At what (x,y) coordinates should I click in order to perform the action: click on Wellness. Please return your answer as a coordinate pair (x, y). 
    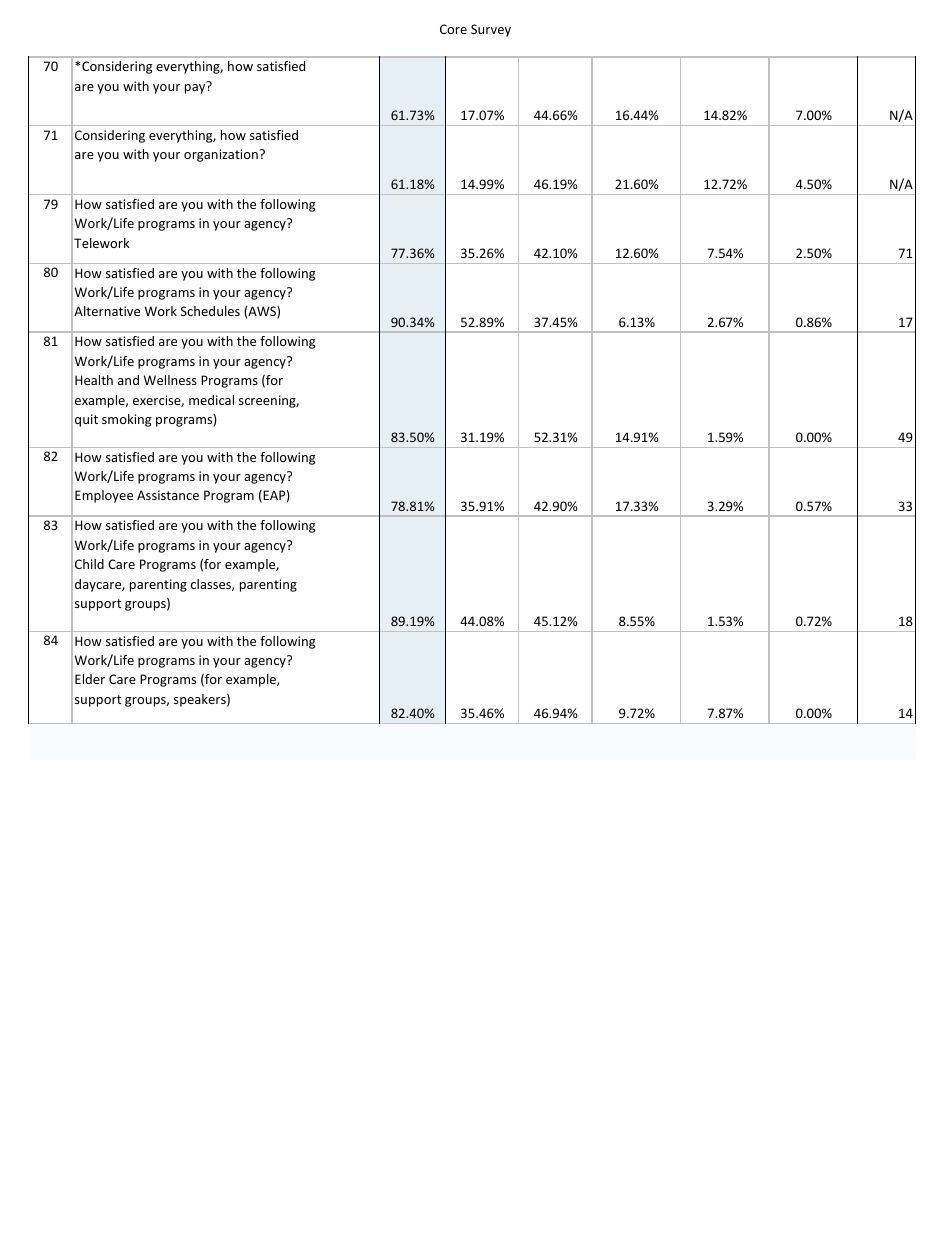
    Looking at the image, I should click on (170, 380).
